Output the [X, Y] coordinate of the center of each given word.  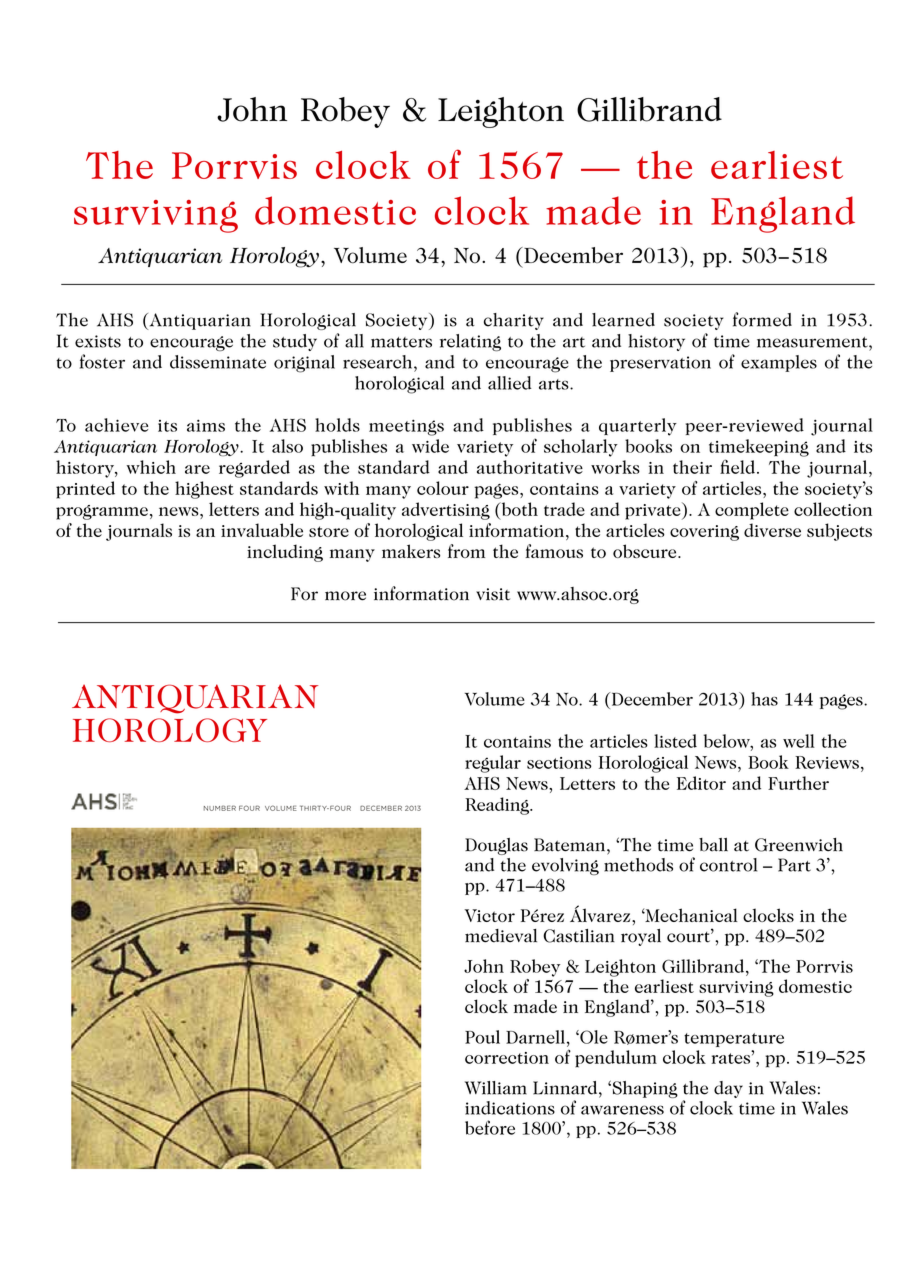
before [490, 1127]
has [764, 699]
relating [470, 342]
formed [762, 319]
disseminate [218, 362]
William [496, 1088]
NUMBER [220, 808]
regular [493, 764]
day [728, 1089]
